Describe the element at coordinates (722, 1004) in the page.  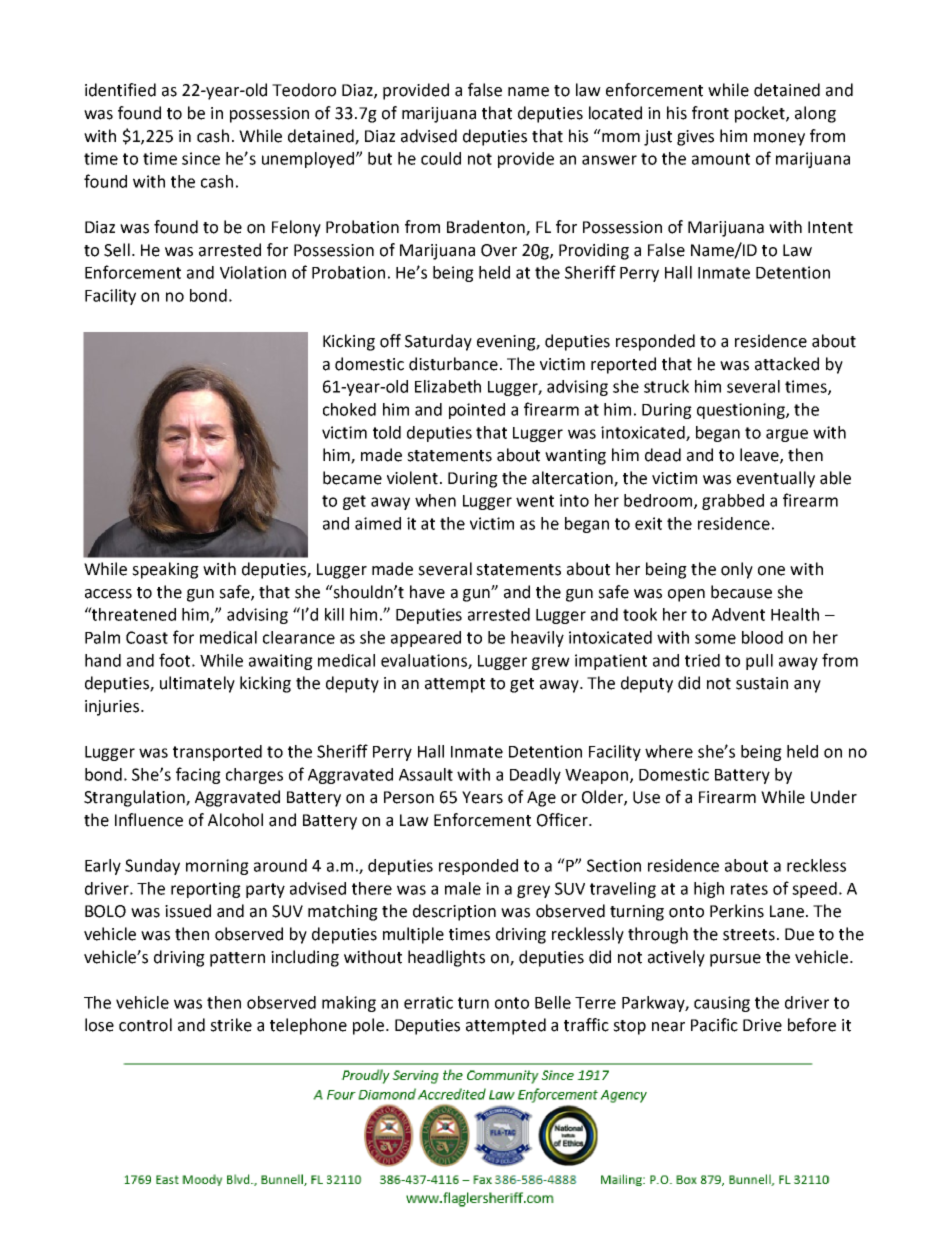
I see `causing` at that location.
